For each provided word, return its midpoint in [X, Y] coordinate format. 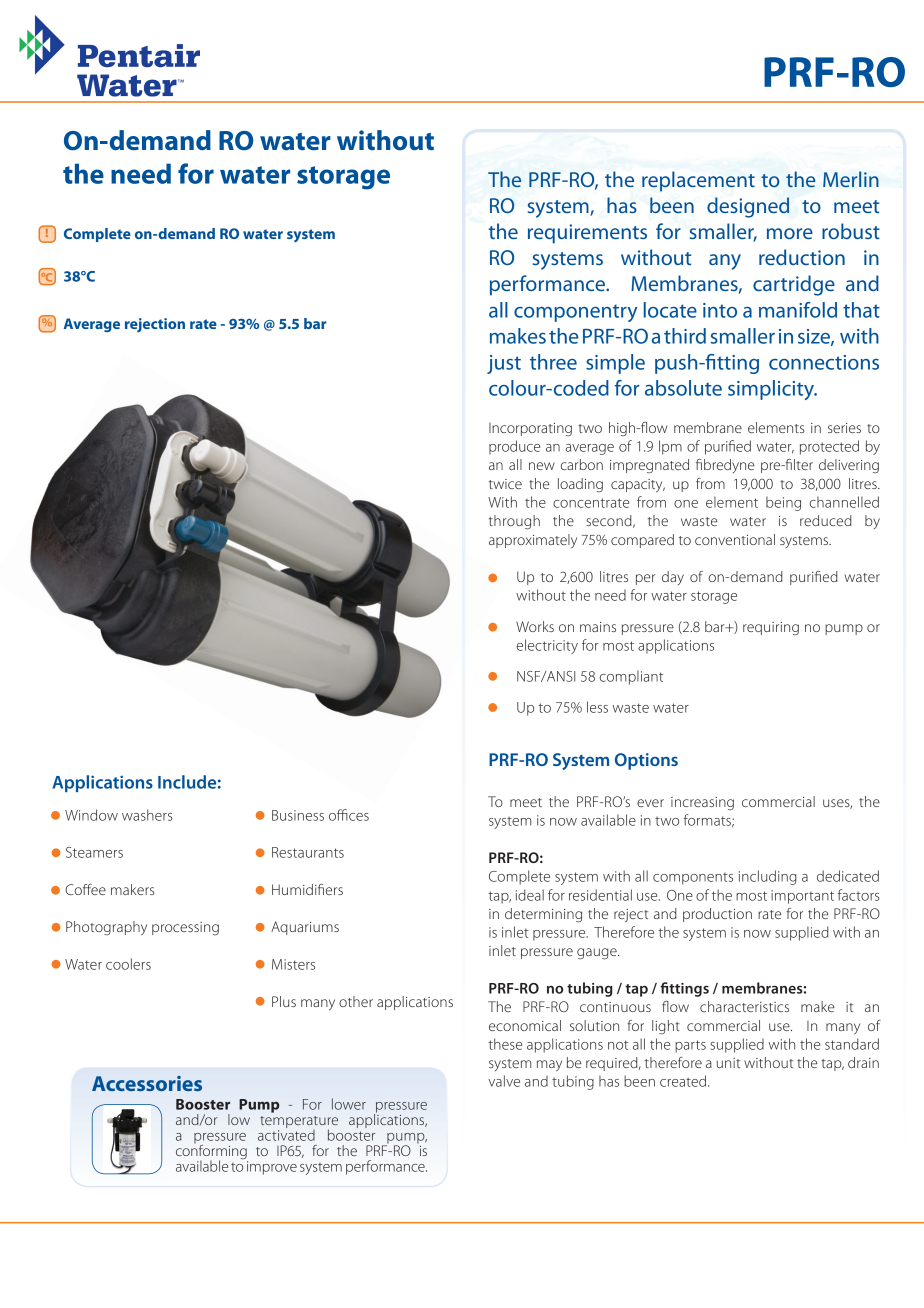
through [514, 522]
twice [505, 484]
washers [147, 815]
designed [748, 207]
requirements [587, 234]
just [504, 364]
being [783, 503]
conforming [212, 1152]
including [768, 877]
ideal [530, 895]
